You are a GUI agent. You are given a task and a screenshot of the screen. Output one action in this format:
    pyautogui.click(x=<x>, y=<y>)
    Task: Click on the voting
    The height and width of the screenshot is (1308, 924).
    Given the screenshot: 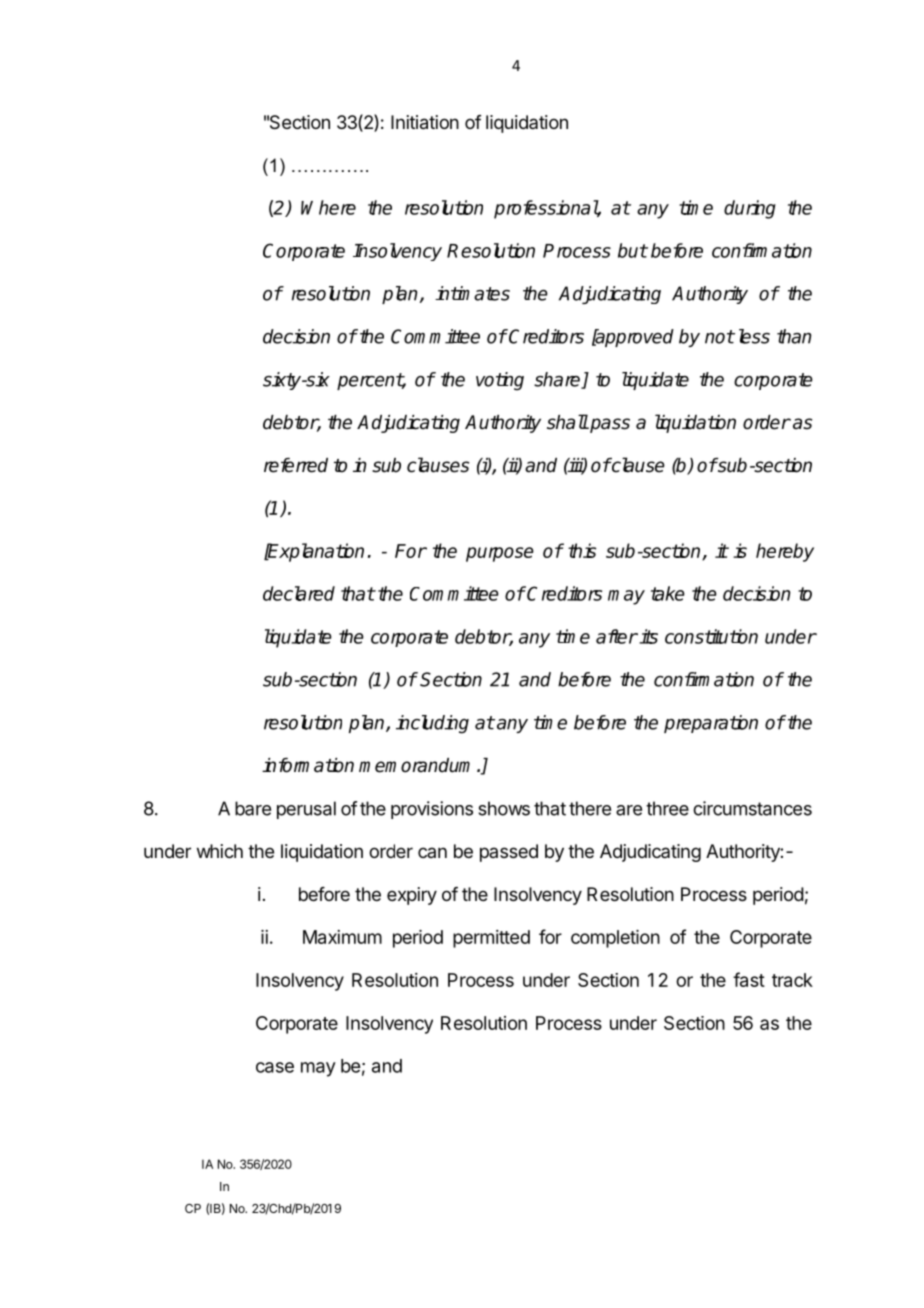 What is the action you would take?
    pyautogui.click(x=500, y=381)
